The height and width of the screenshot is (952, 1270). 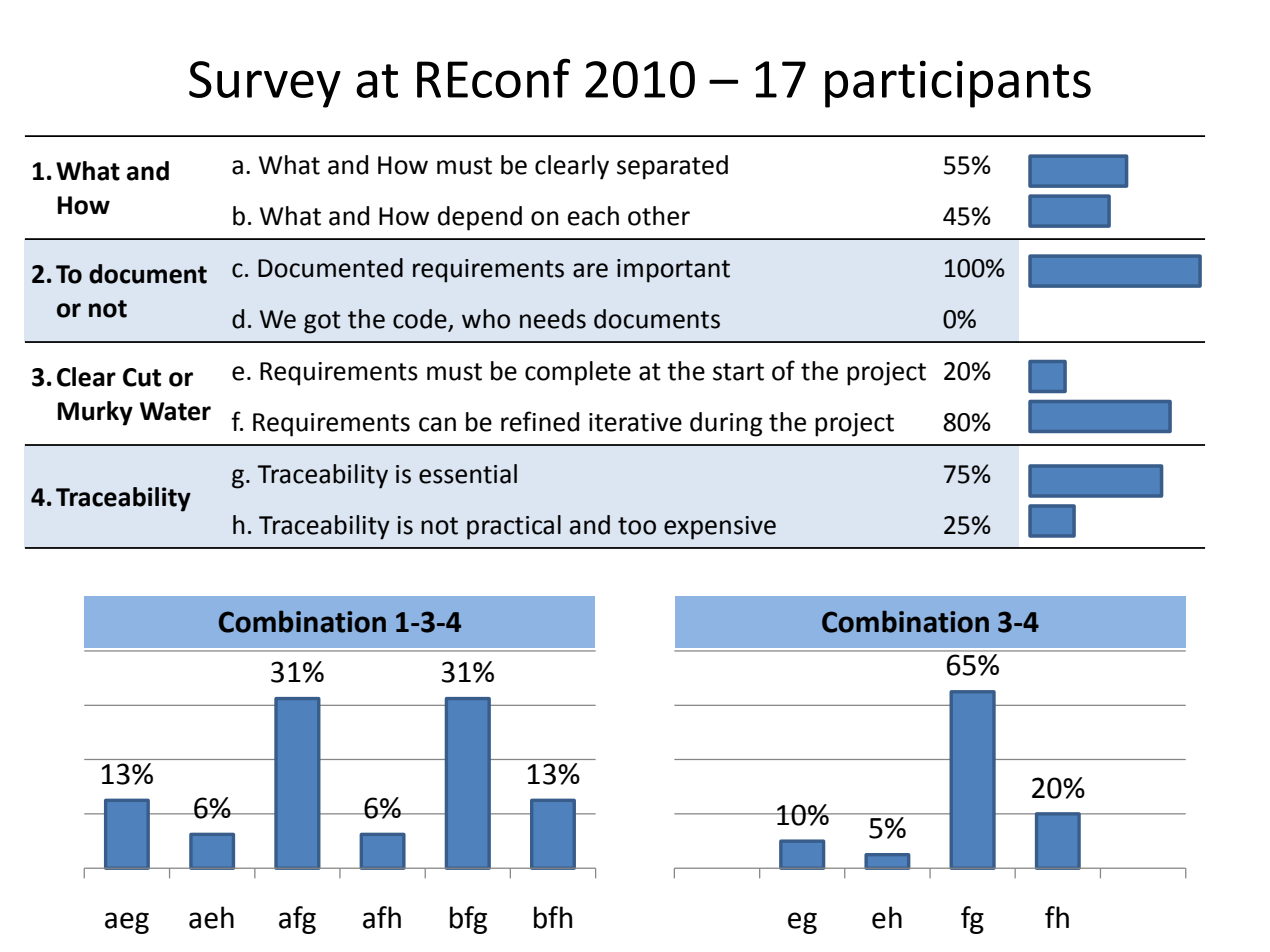 What do you see at coordinates (958, 84) in the screenshot?
I see `participants` at bounding box center [958, 84].
